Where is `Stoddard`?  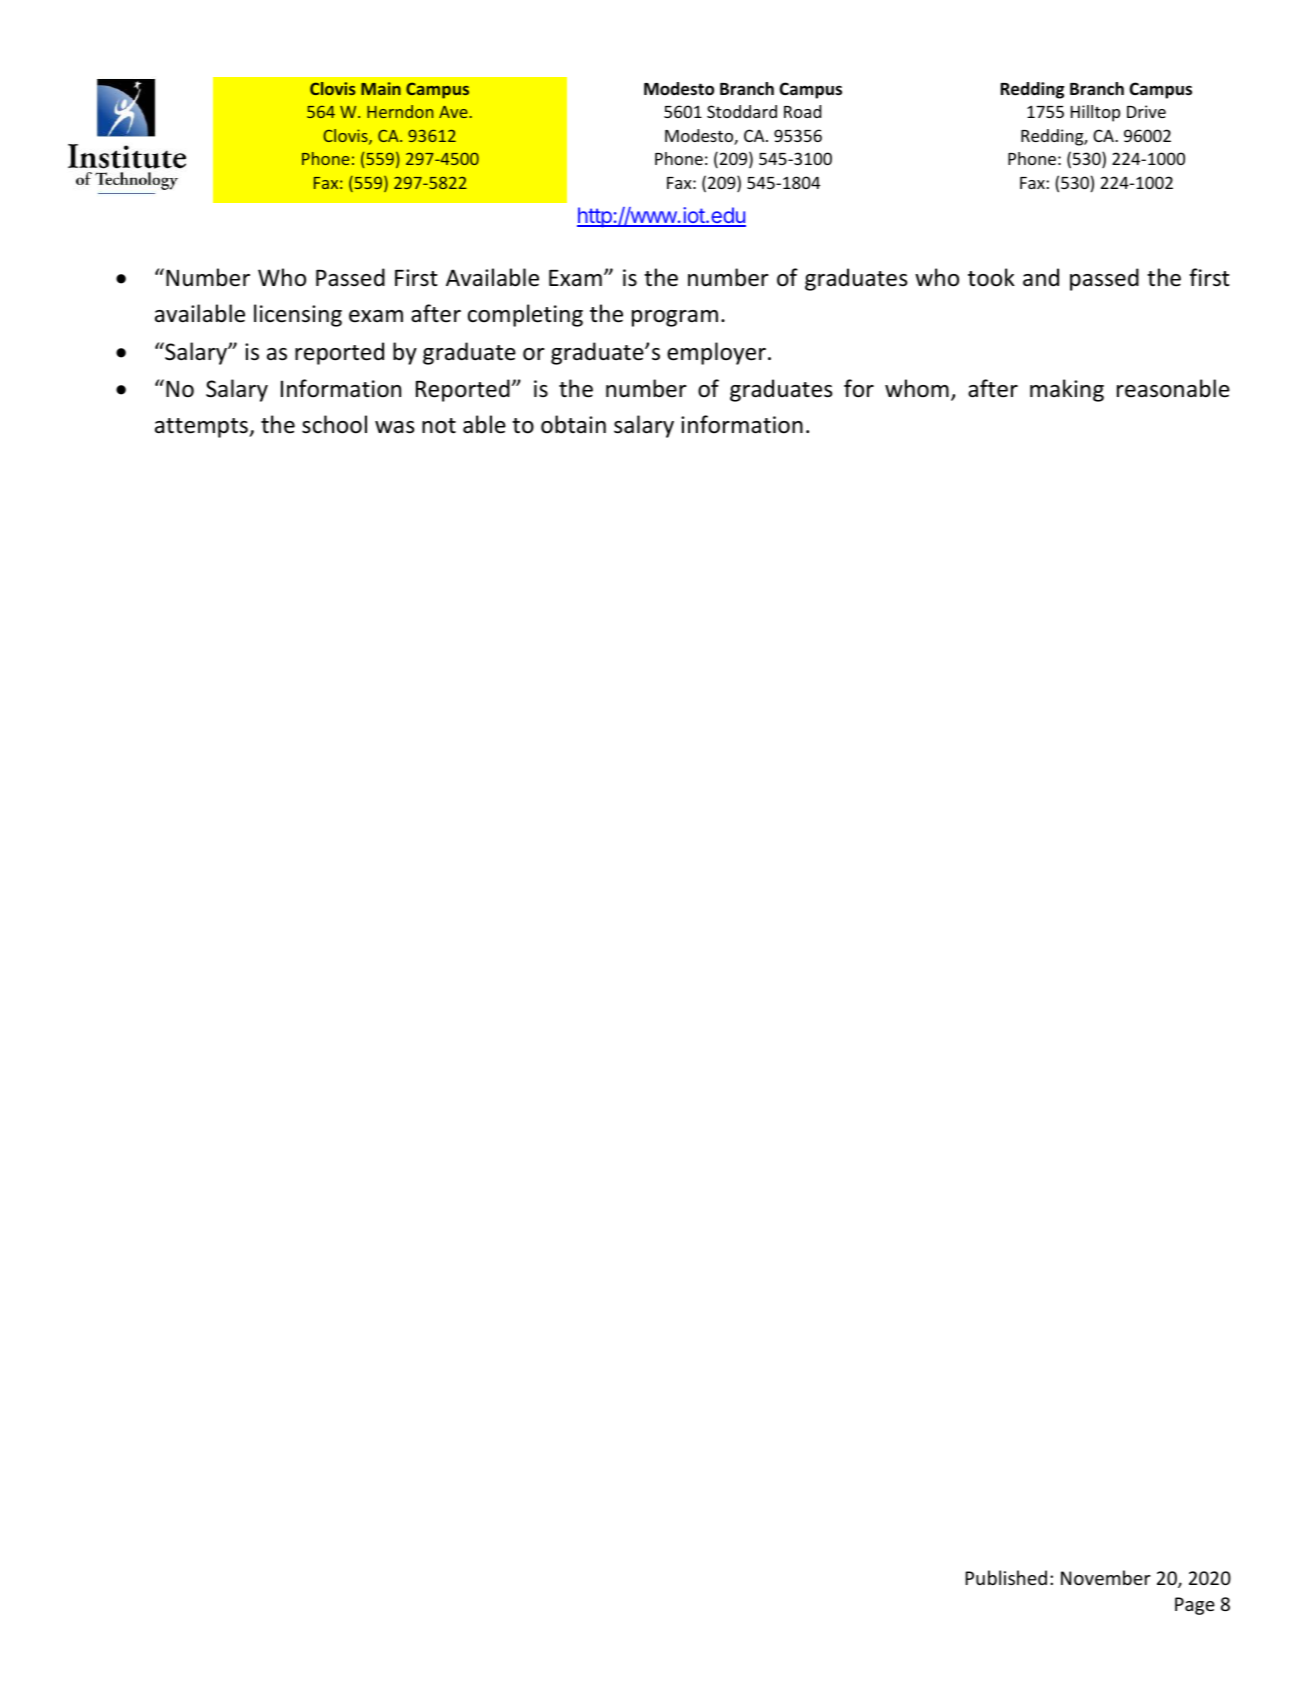 Stoddard is located at coordinates (742, 111).
